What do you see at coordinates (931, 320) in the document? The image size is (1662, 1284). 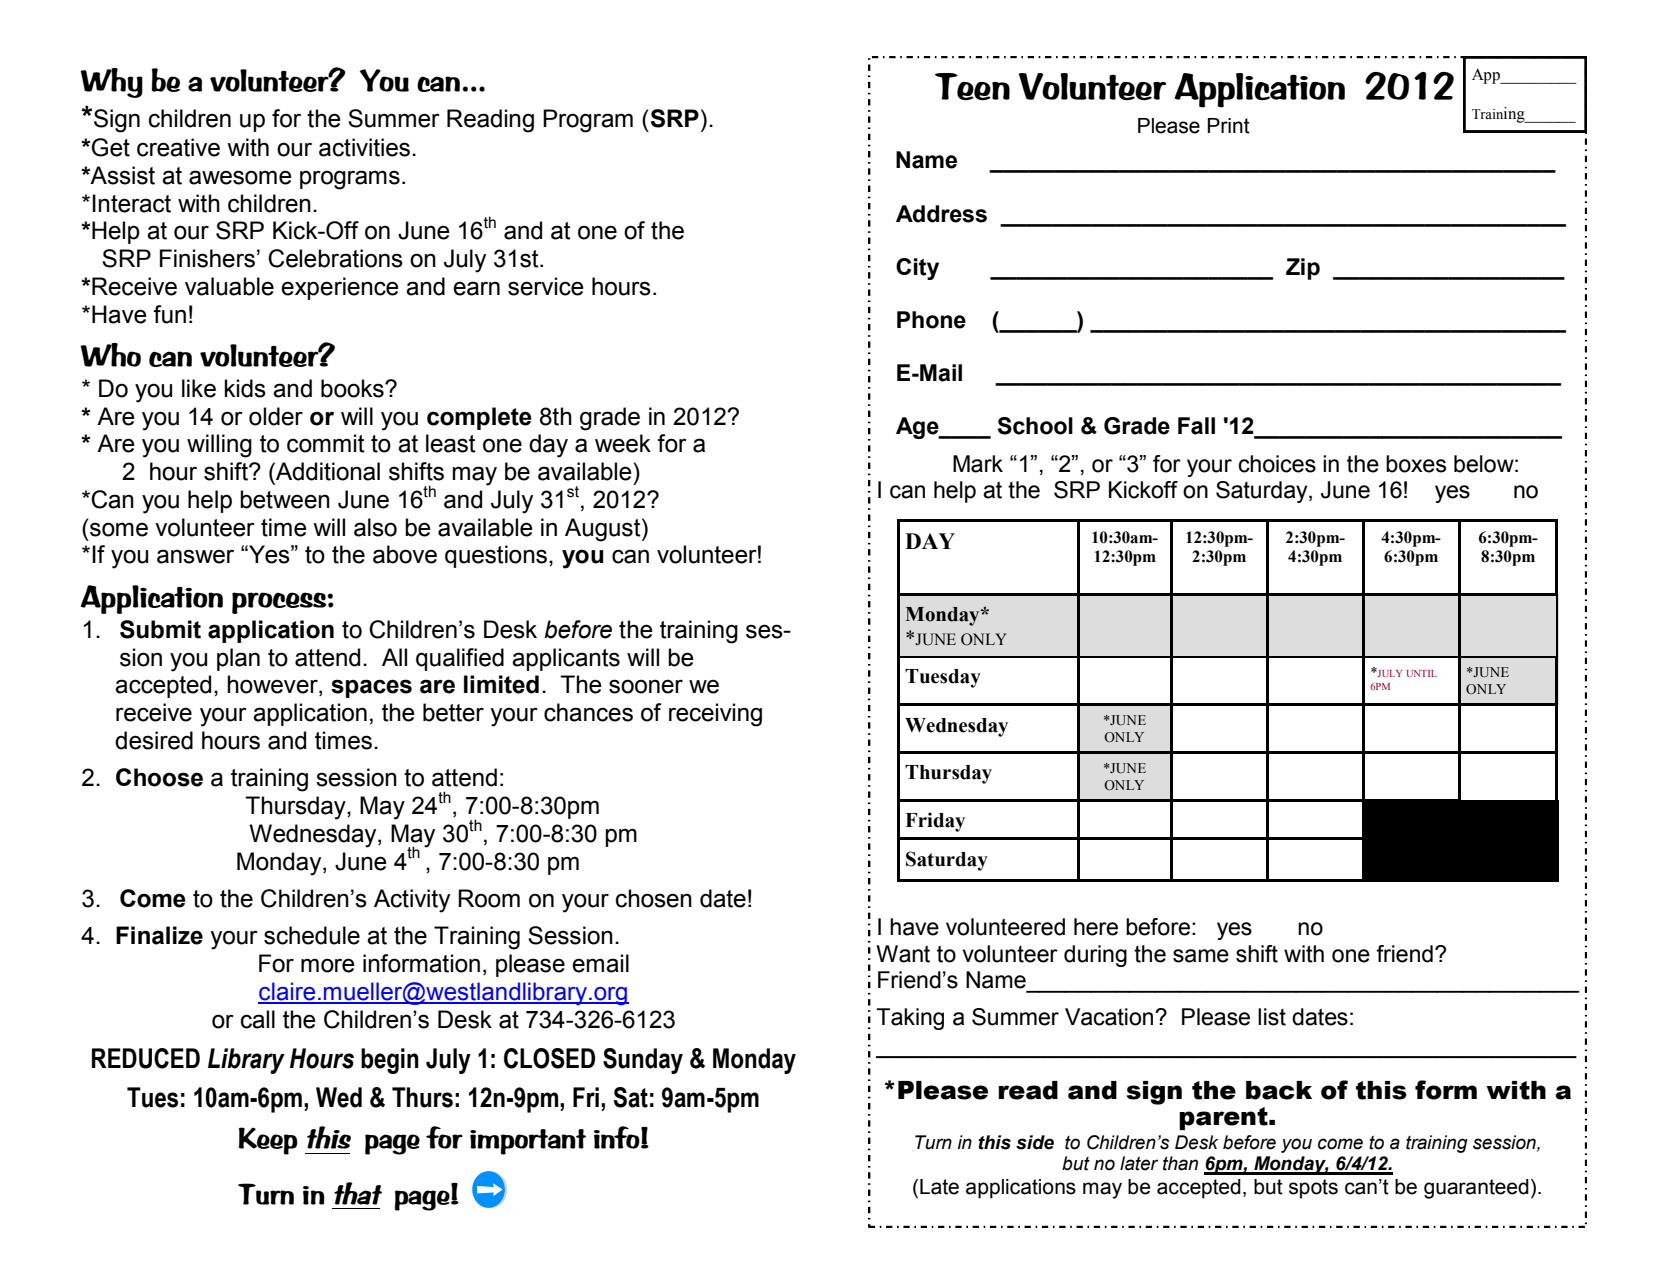 I see `Phone` at bounding box center [931, 320].
